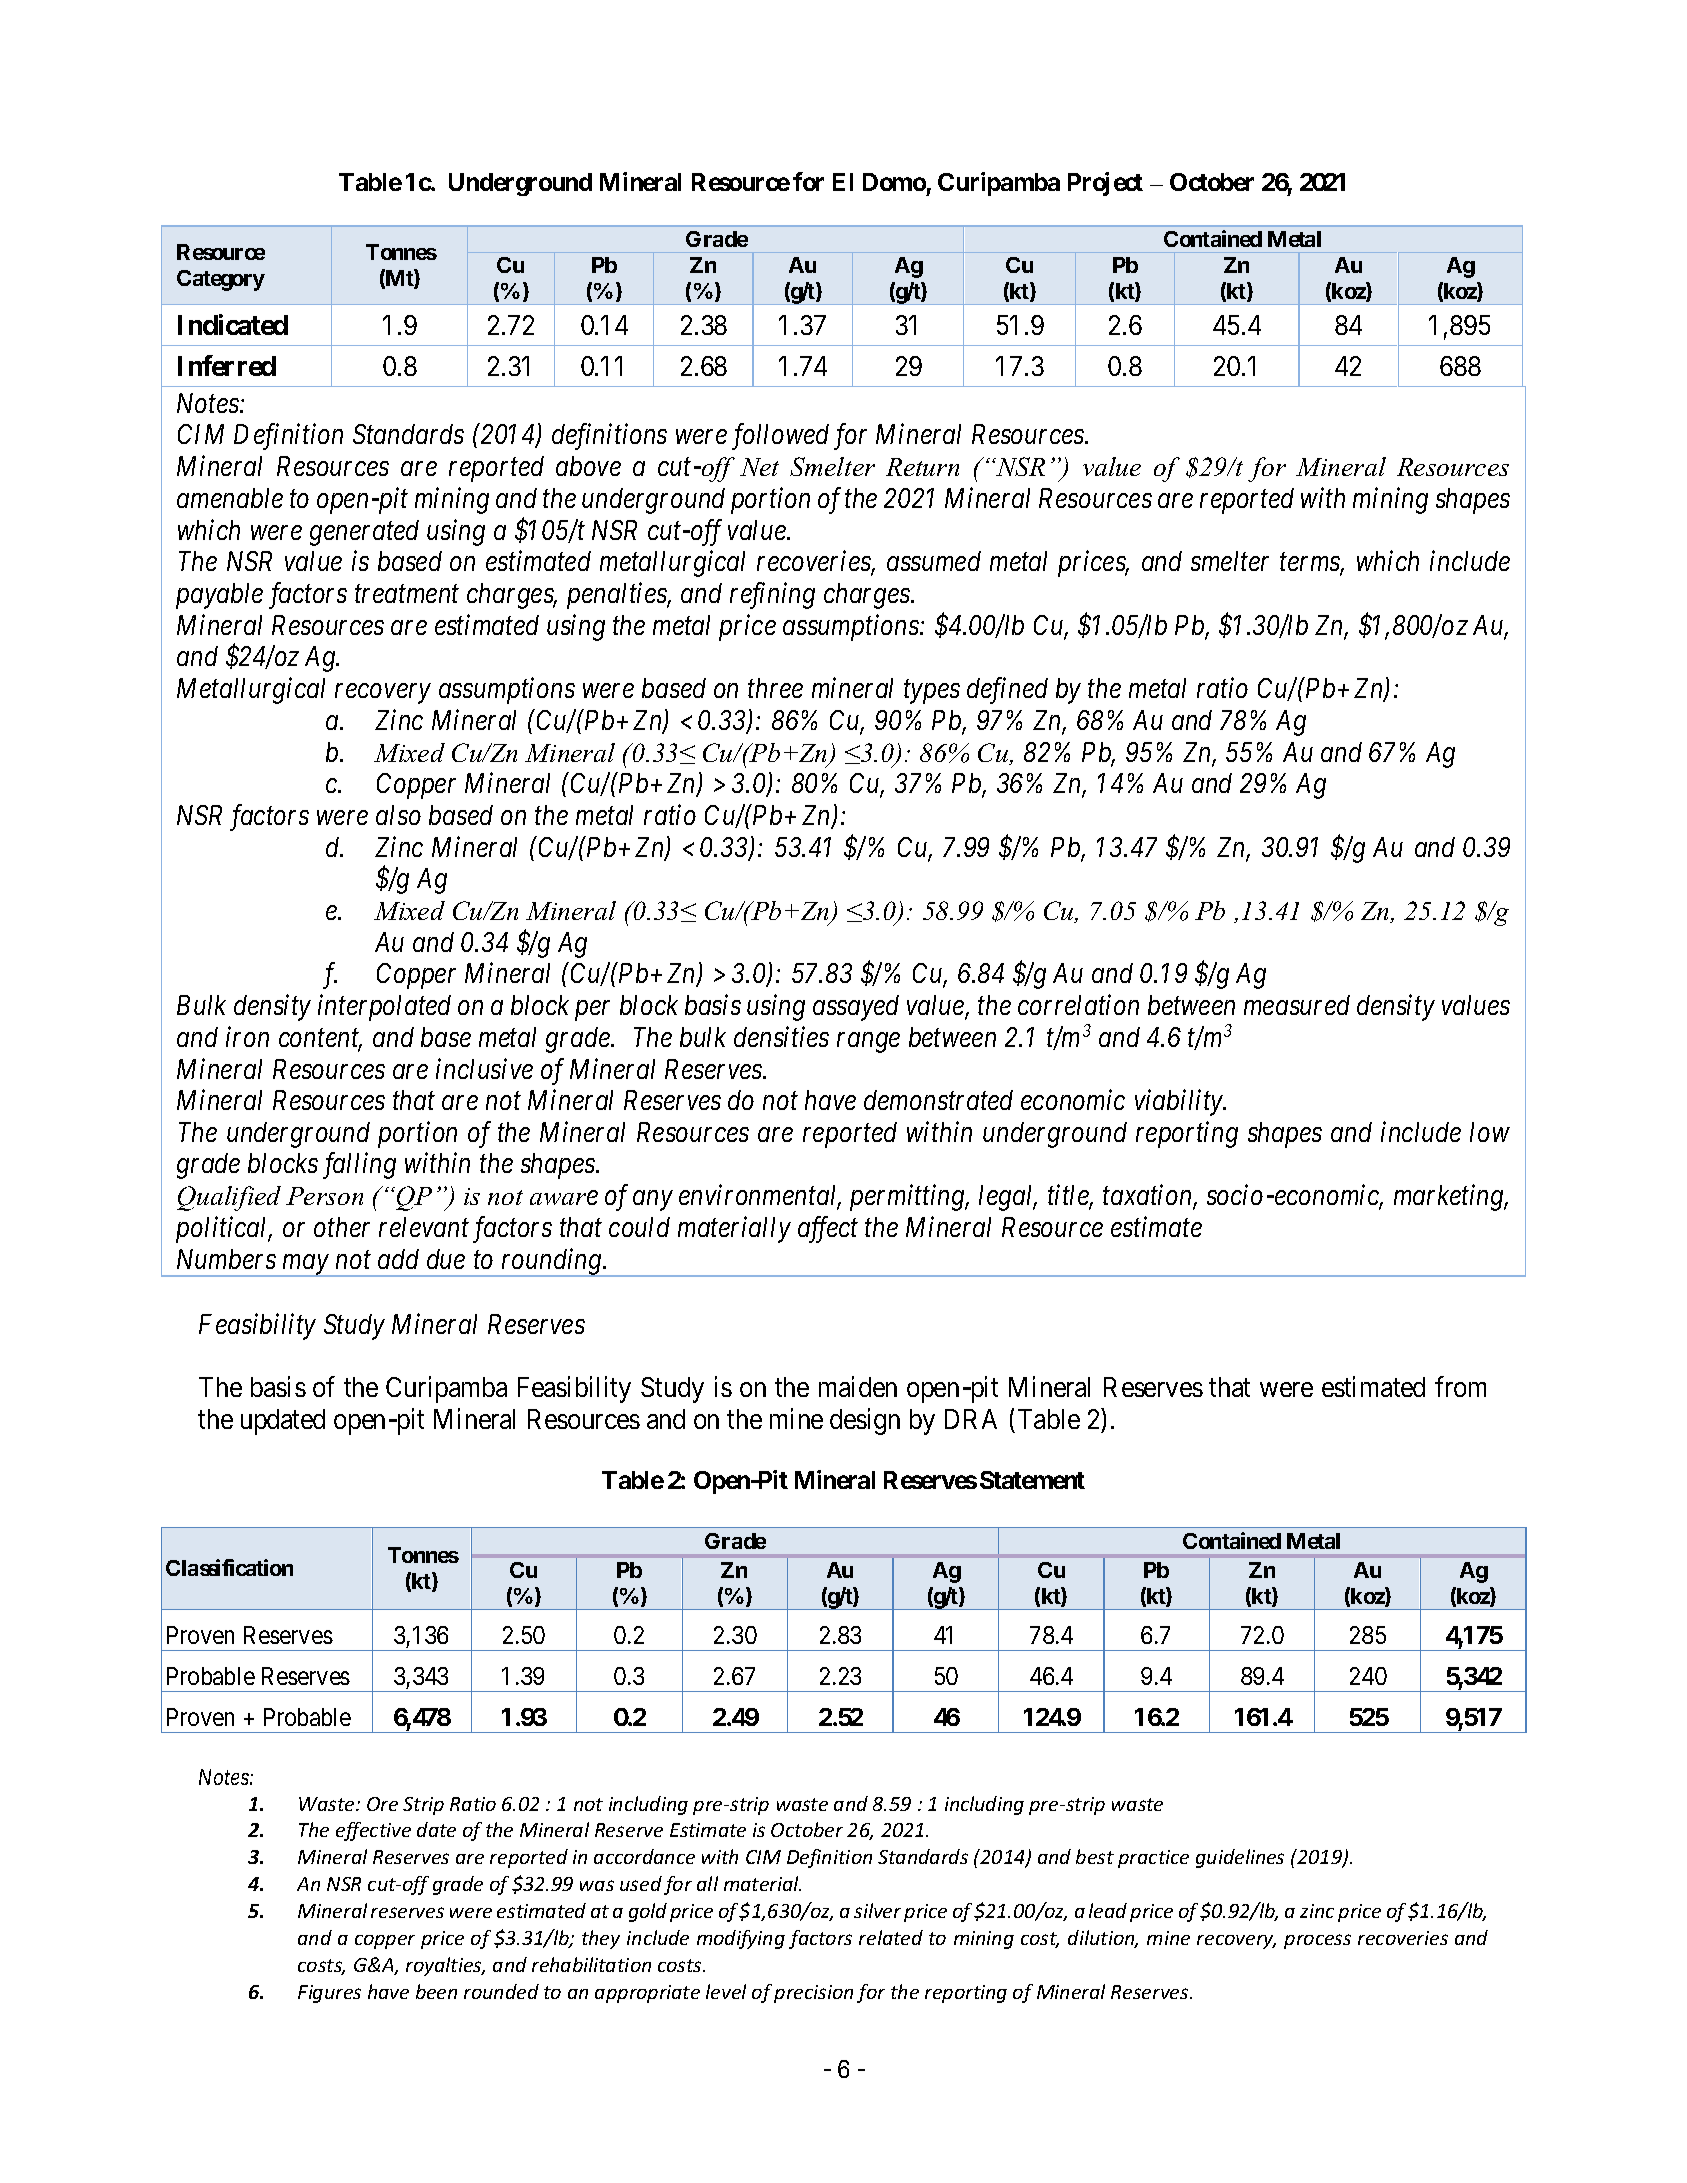 This screenshot has width=1687, height=2183. I want to click on defined, so click(1007, 690).
